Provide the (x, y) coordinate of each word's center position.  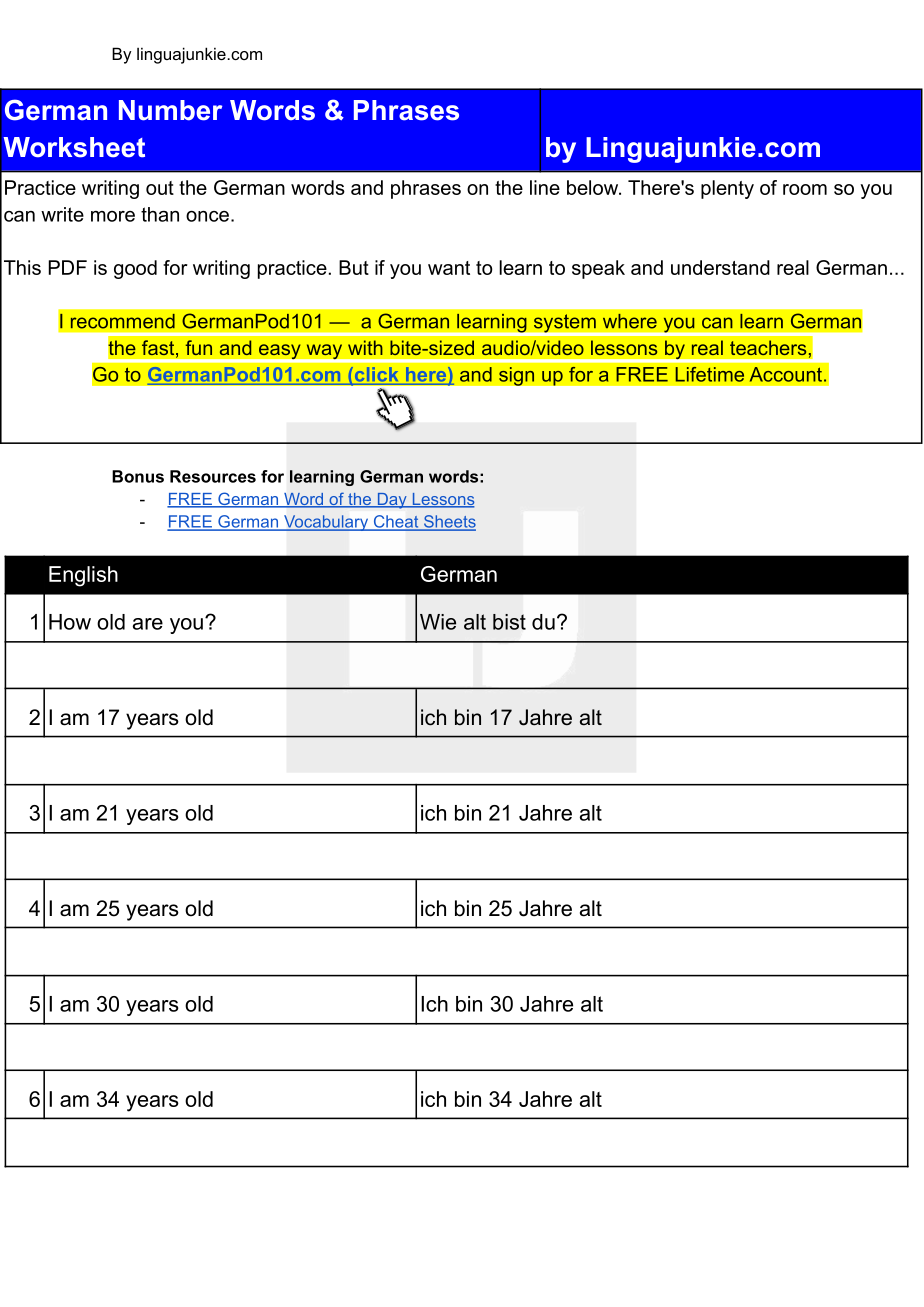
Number (170, 110)
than (160, 214)
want (449, 268)
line (545, 187)
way (324, 353)
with (365, 347)
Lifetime (709, 374)
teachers (768, 347)
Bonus (138, 476)
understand (720, 267)
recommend (123, 321)
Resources (213, 476)
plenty (727, 189)
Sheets (448, 522)
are (148, 624)
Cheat (396, 522)
